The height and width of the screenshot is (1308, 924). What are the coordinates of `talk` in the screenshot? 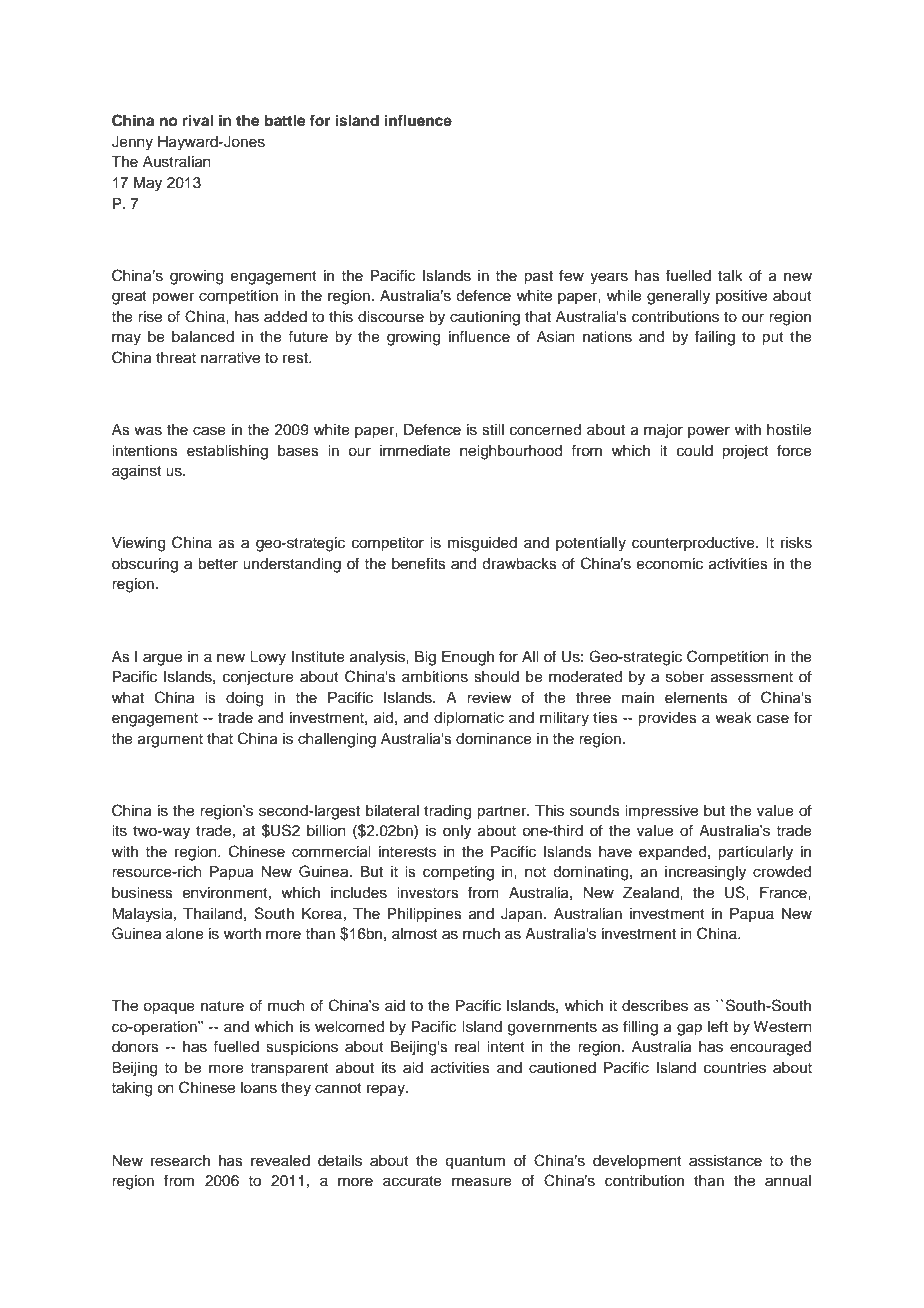 It's located at (730, 275).
